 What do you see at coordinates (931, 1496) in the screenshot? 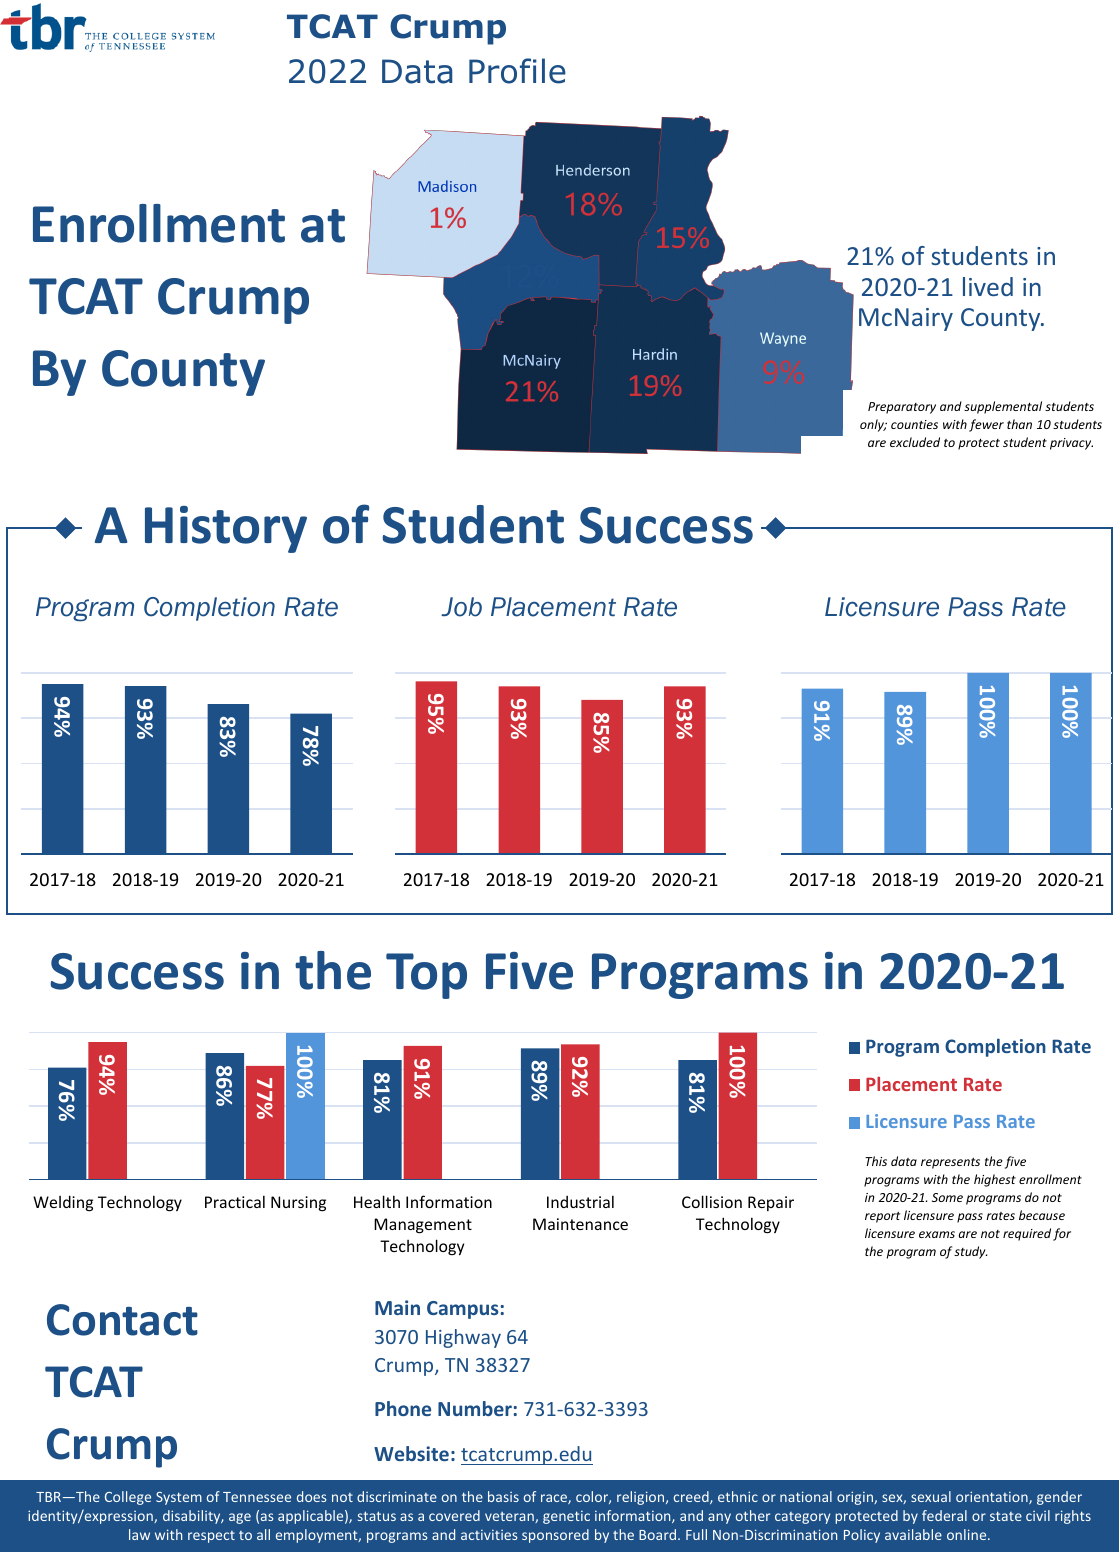
I see `sexual` at bounding box center [931, 1496].
